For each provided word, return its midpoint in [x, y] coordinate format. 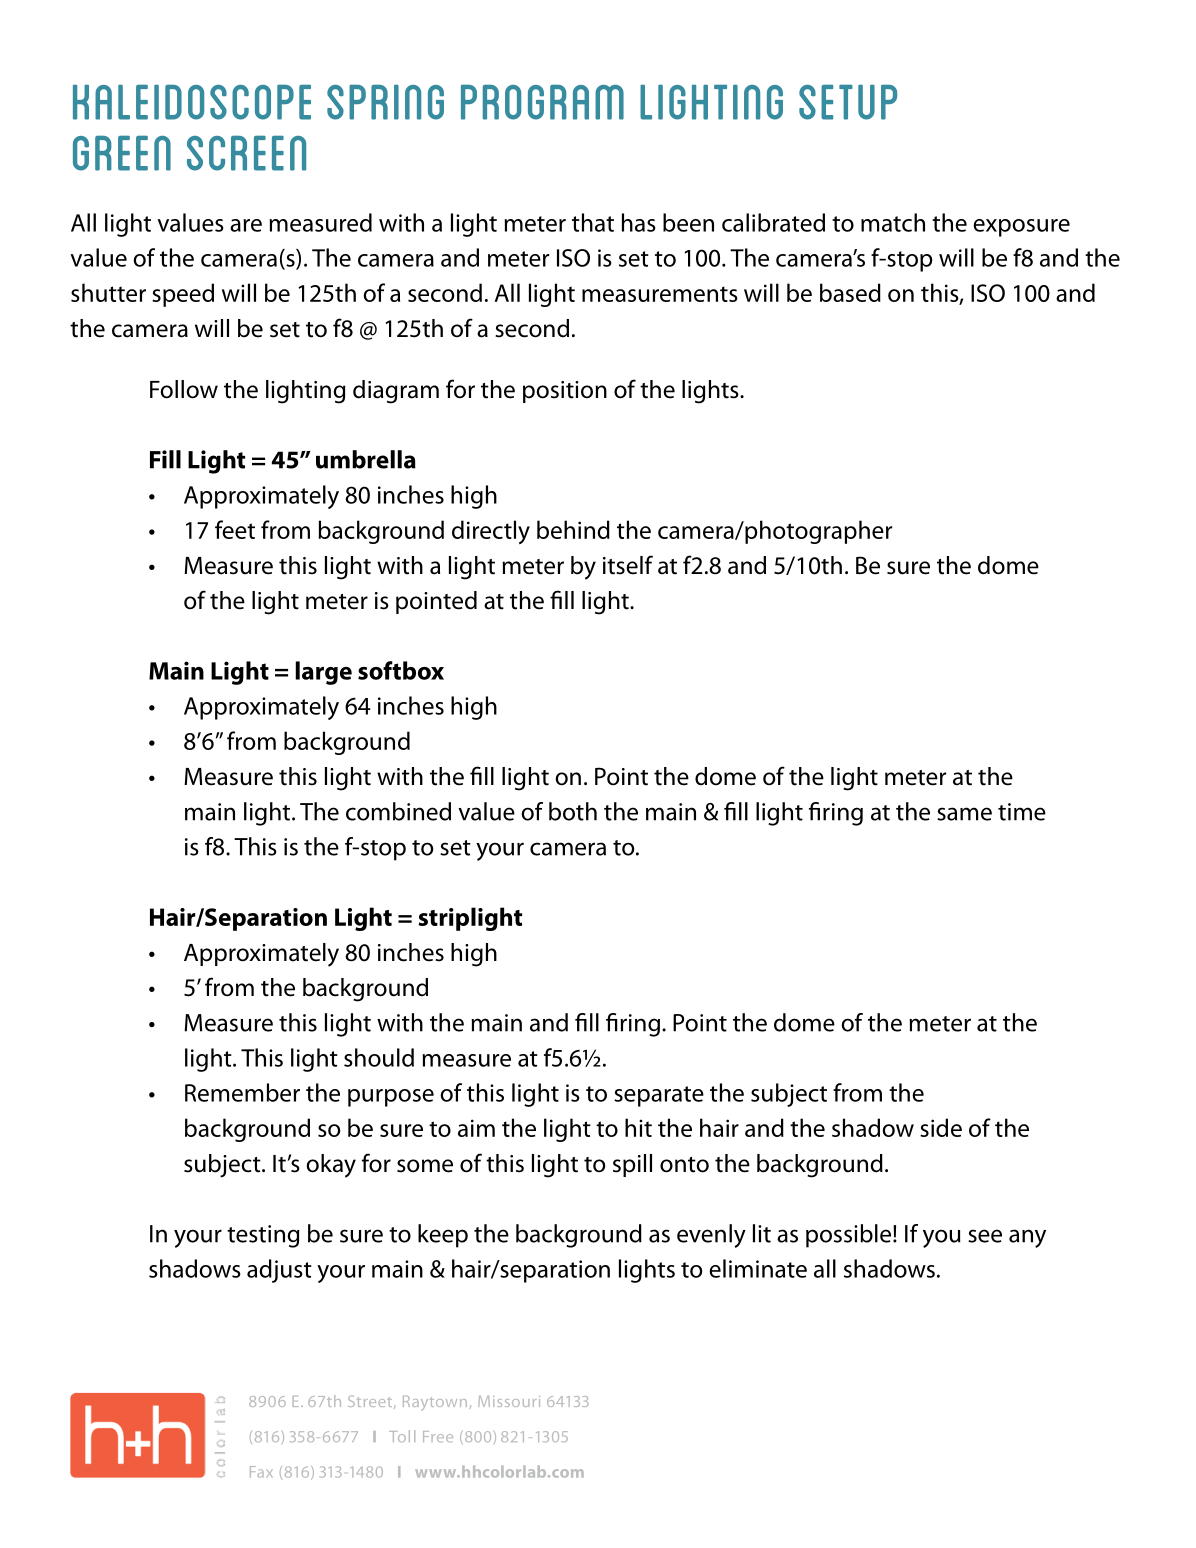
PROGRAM [542, 102]
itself [628, 565]
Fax [261, 1472]
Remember [242, 1092]
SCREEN [246, 153]
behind [573, 529]
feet [235, 529]
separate [659, 1096]
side [941, 1127]
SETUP [848, 102]
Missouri [509, 1401]
